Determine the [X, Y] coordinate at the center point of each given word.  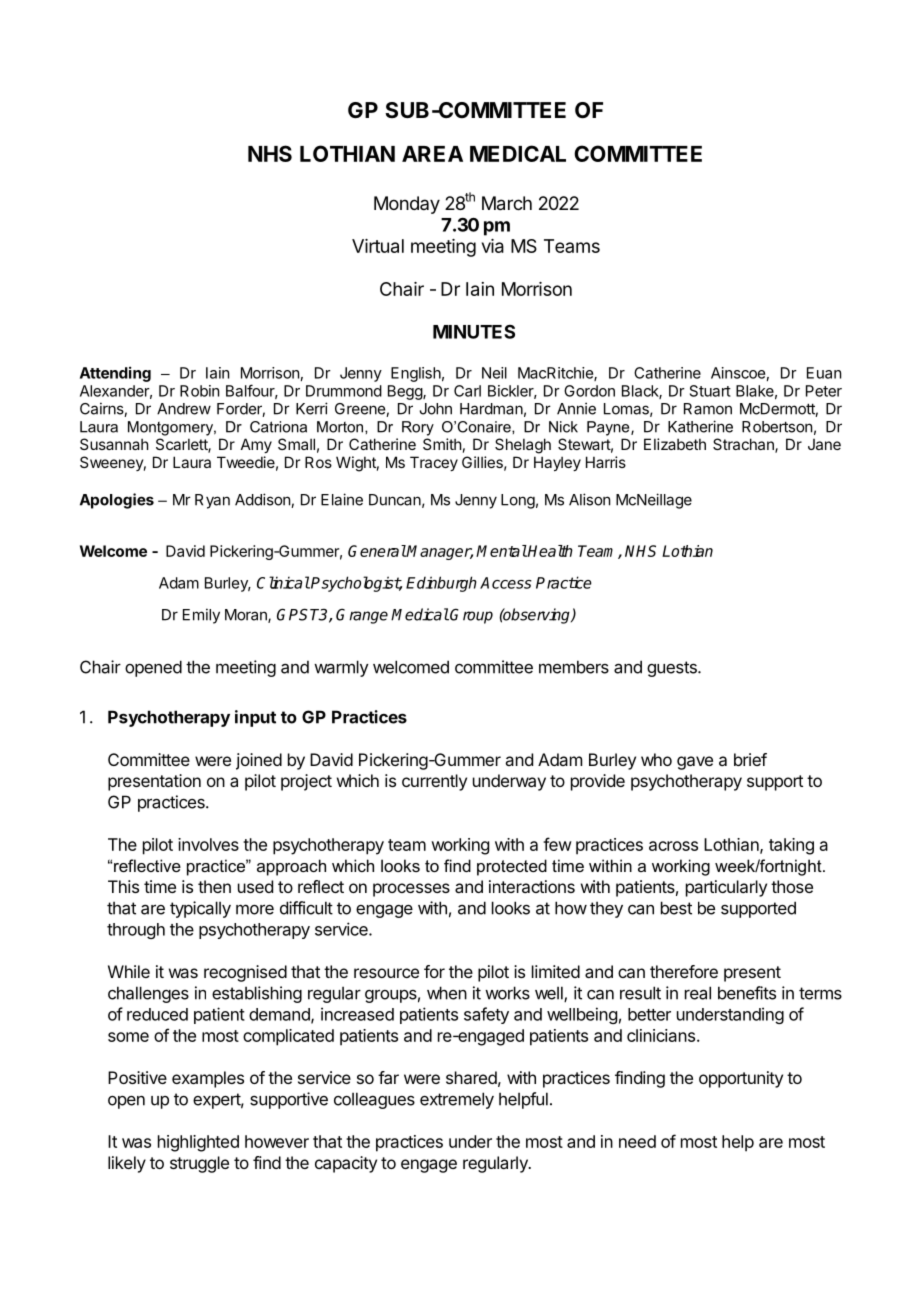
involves [208, 844]
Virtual [378, 246]
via [493, 246]
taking [791, 846]
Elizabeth [675, 444]
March [507, 203]
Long [518, 501]
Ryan [212, 501]
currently [434, 782]
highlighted [198, 1143]
